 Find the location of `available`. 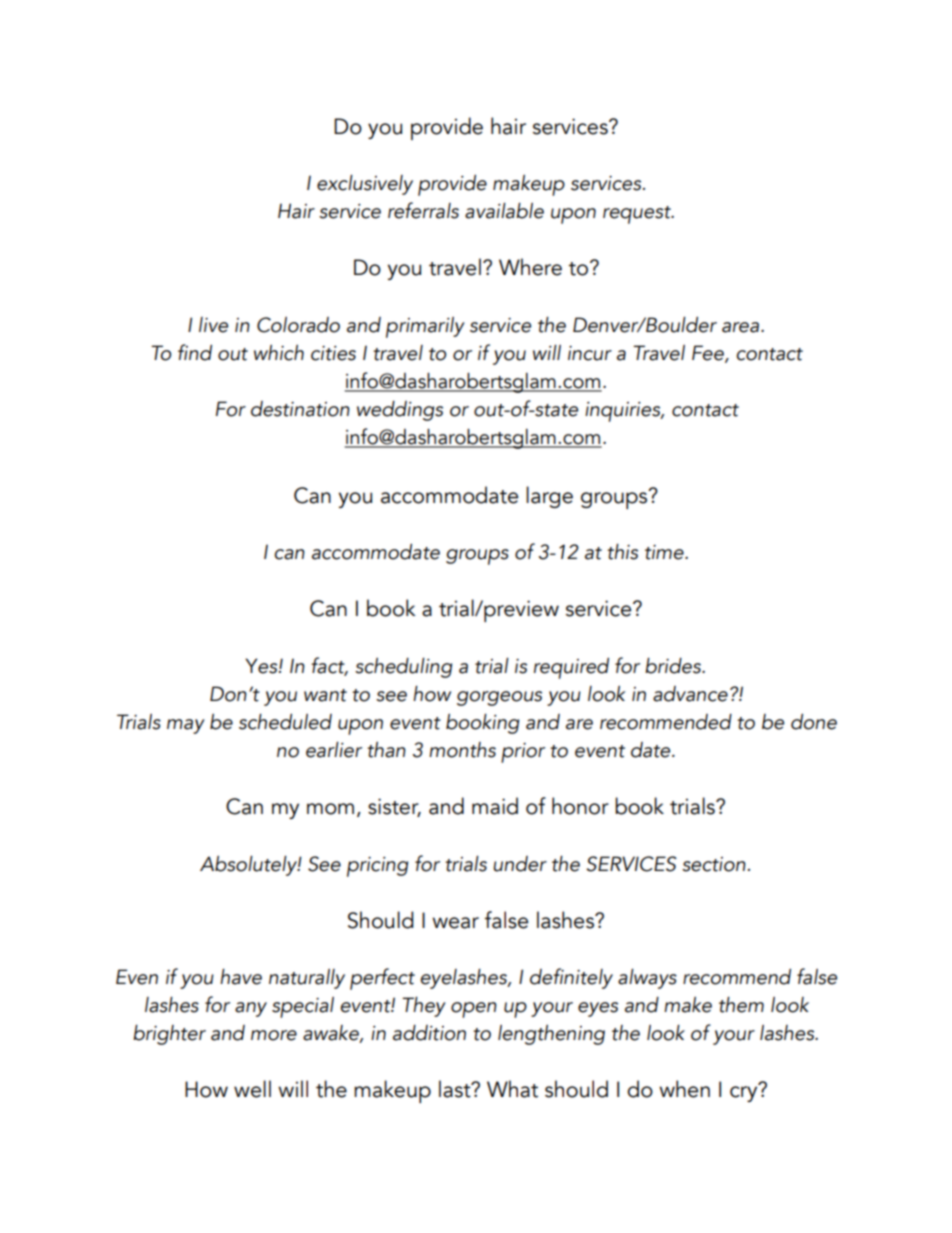

available is located at coordinates (504, 211).
